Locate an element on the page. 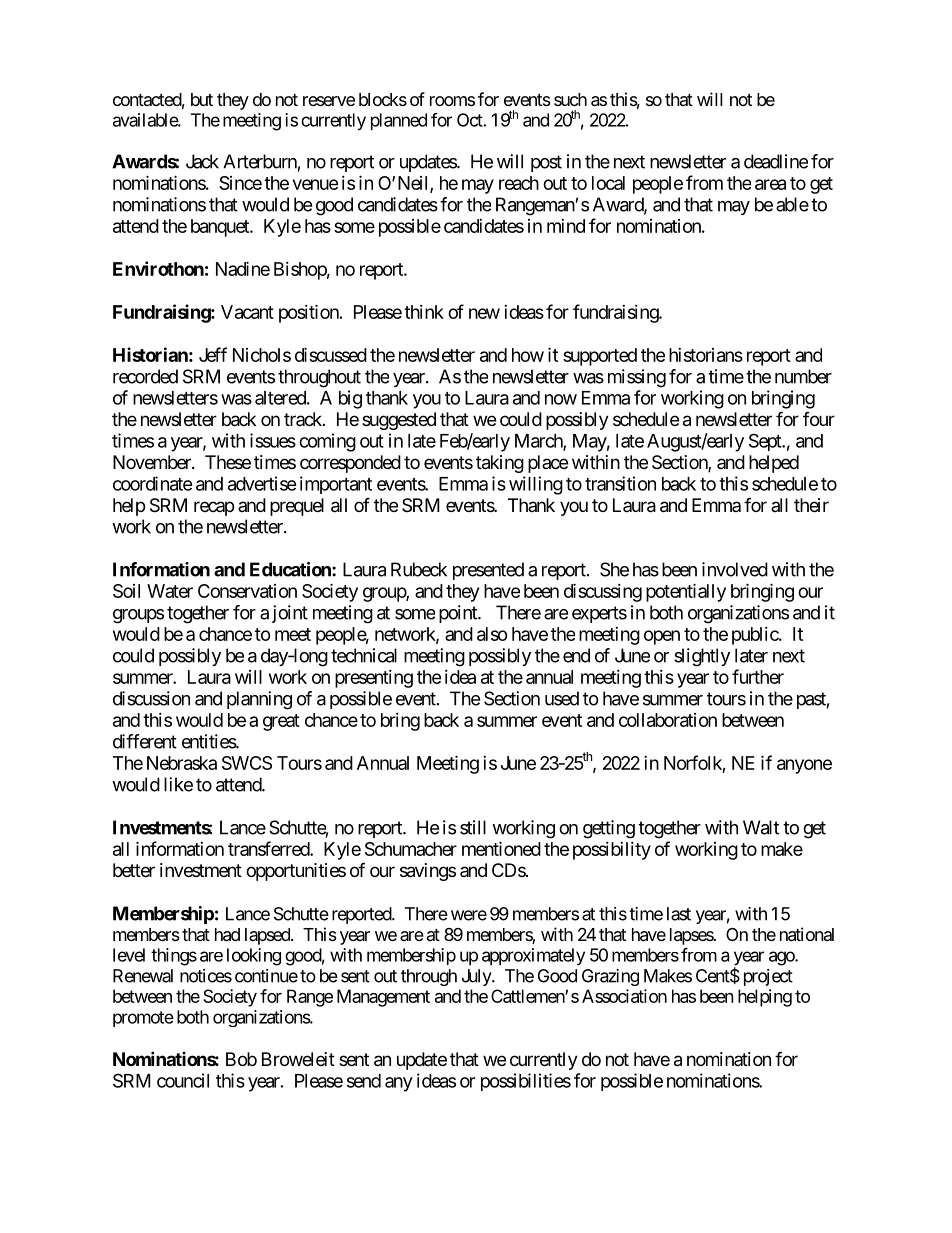 This image has width=952, height=1233. but is located at coordinates (202, 99).
